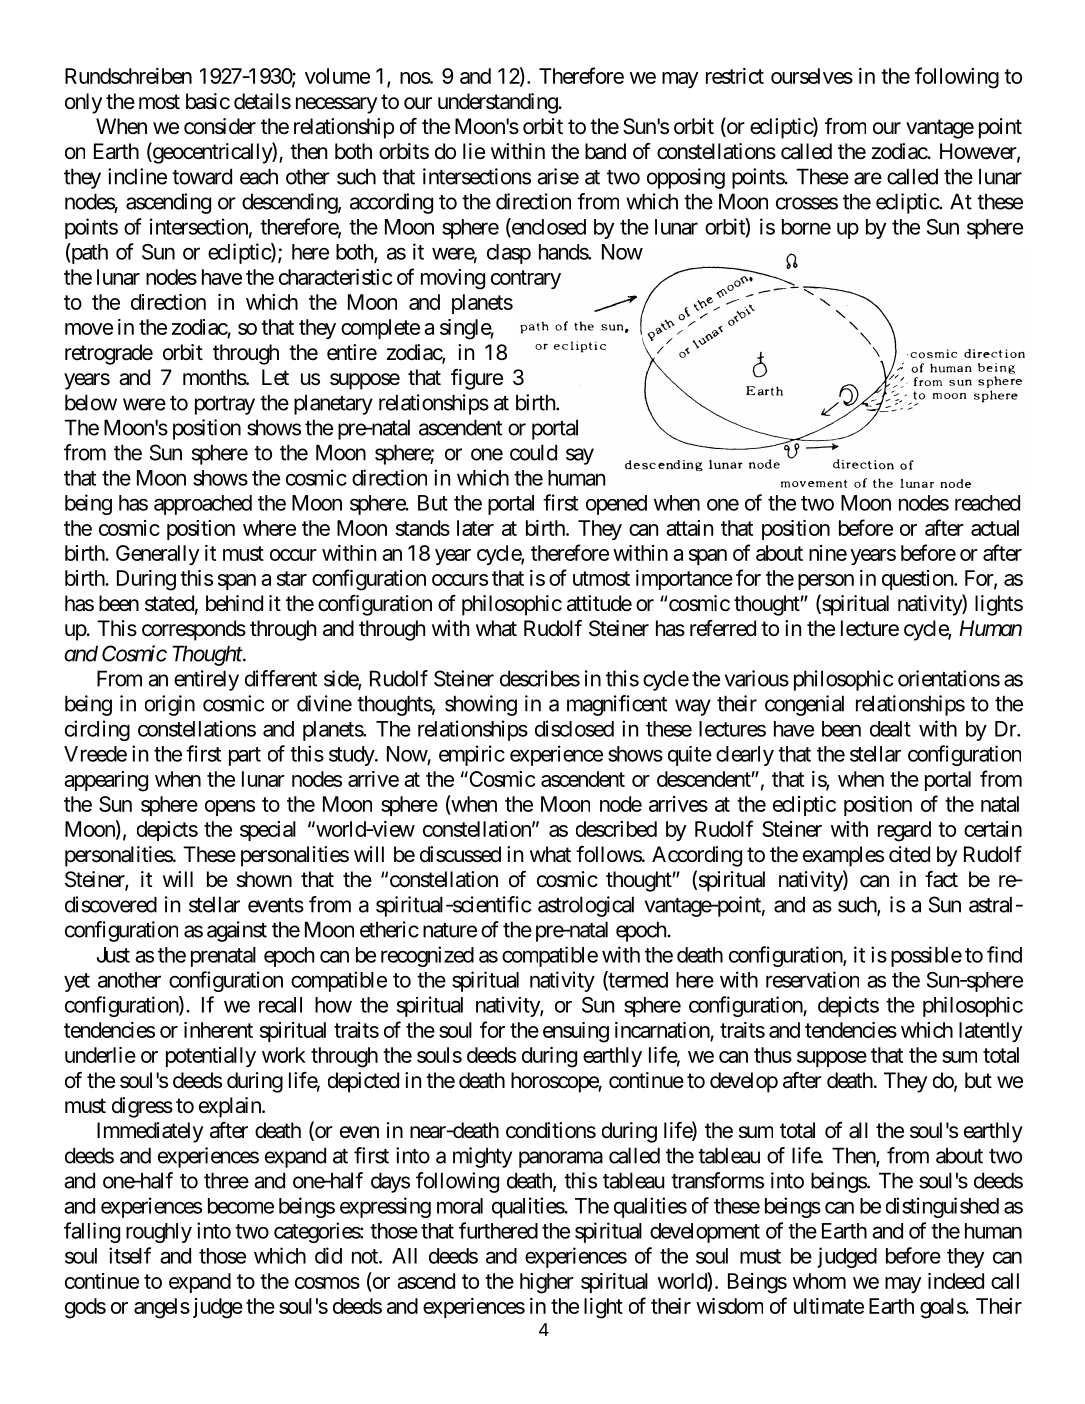 This image has width=1085, height=1404. What do you see at coordinates (547, 1283) in the image?
I see `higher` at bounding box center [547, 1283].
